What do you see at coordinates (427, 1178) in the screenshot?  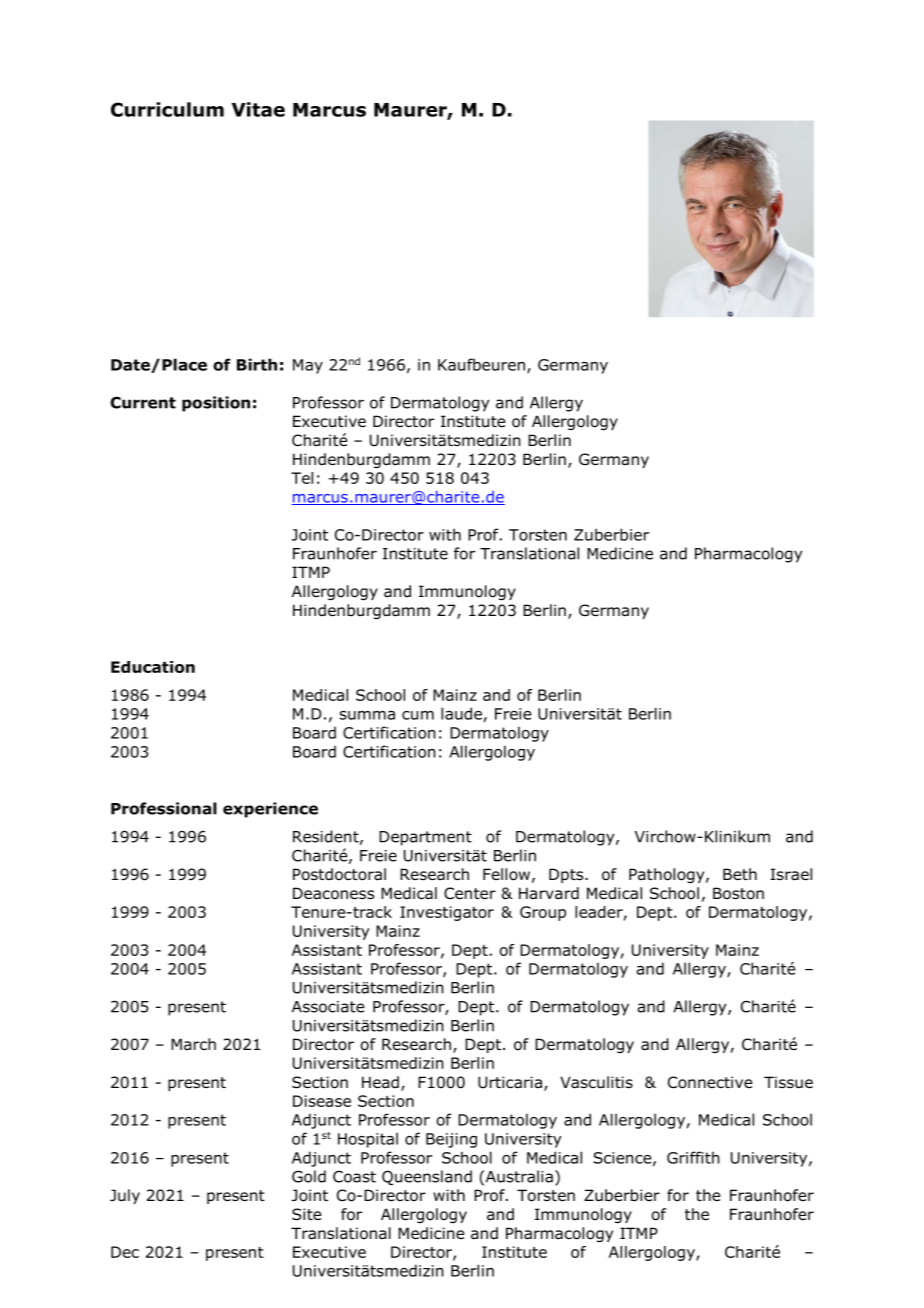 I see `Queensland` at bounding box center [427, 1178].
